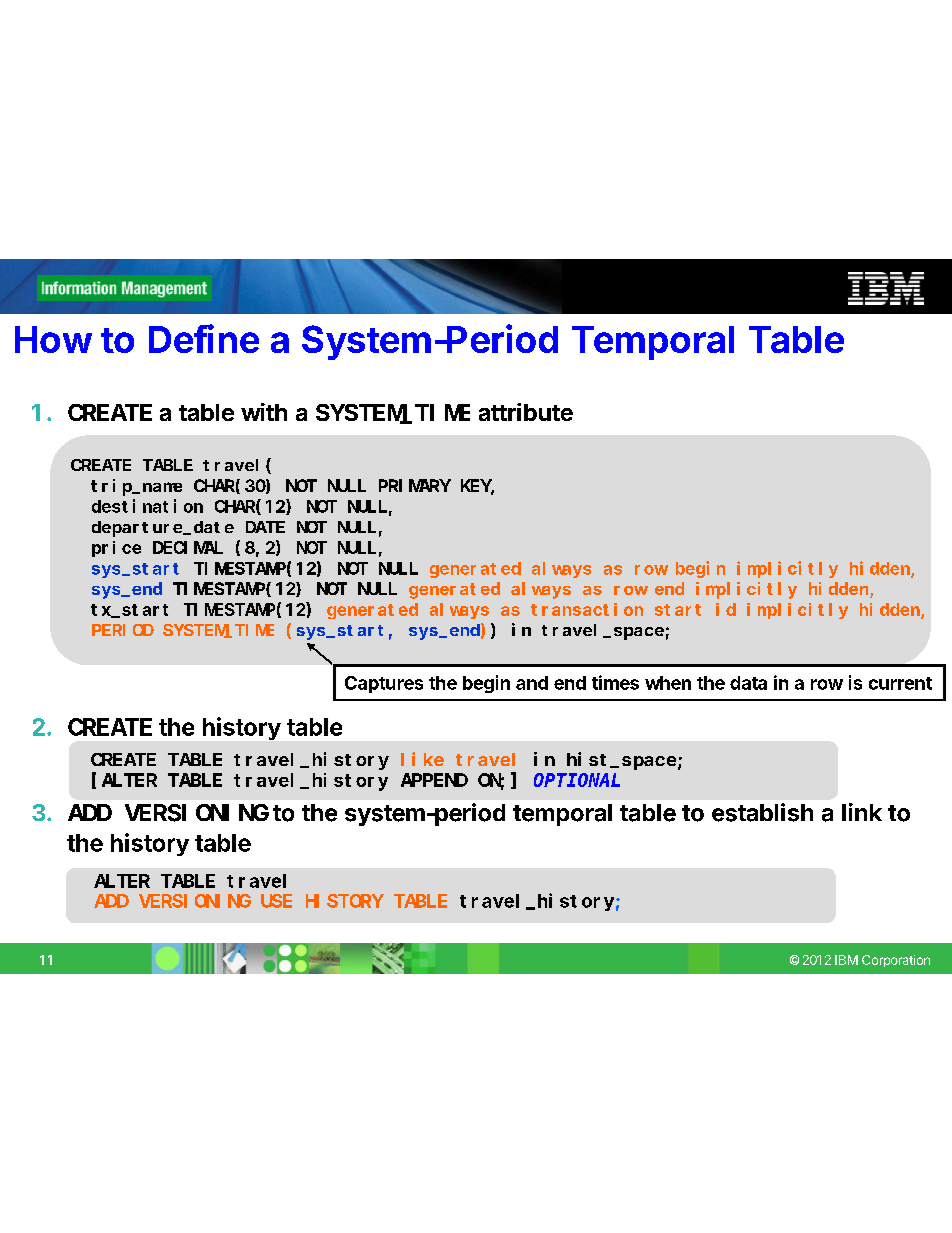 This image has height=1233, width=952. Describe the element at coordinates (384, 684) in the image. I see `Captures` at that location.
